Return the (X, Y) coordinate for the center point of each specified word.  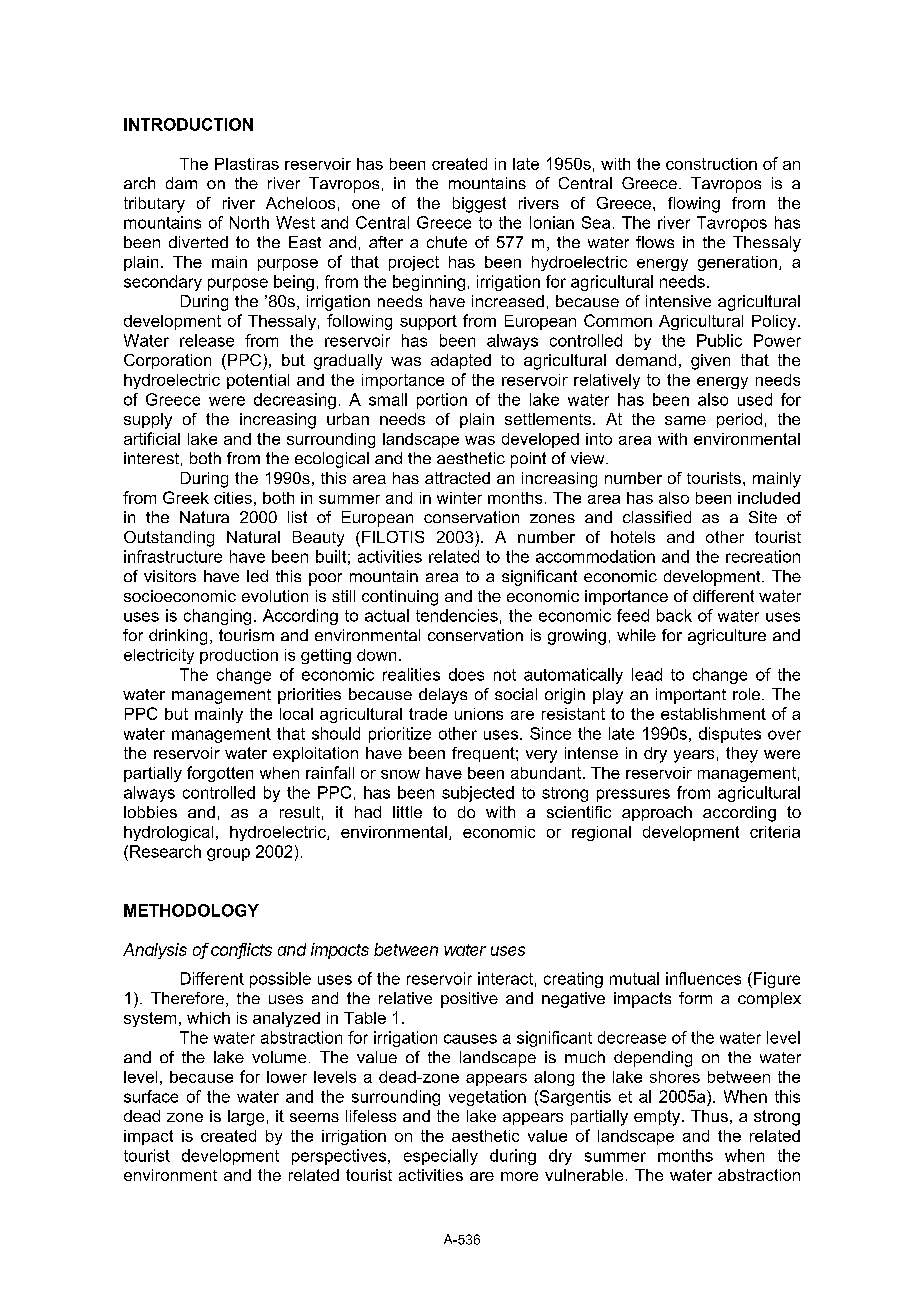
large (246, 1118)
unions (479, 714)
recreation (763, 556)
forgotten (220, 774)
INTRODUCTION (188, 124)
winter (459, 498)
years (694, 756)
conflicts (241, 950)
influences (703, 978)
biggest (479, 205)
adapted (461, 361)
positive (469, 1000)
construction (711, 164)
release (207, 340)
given (710, 362)
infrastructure (173, 556)
